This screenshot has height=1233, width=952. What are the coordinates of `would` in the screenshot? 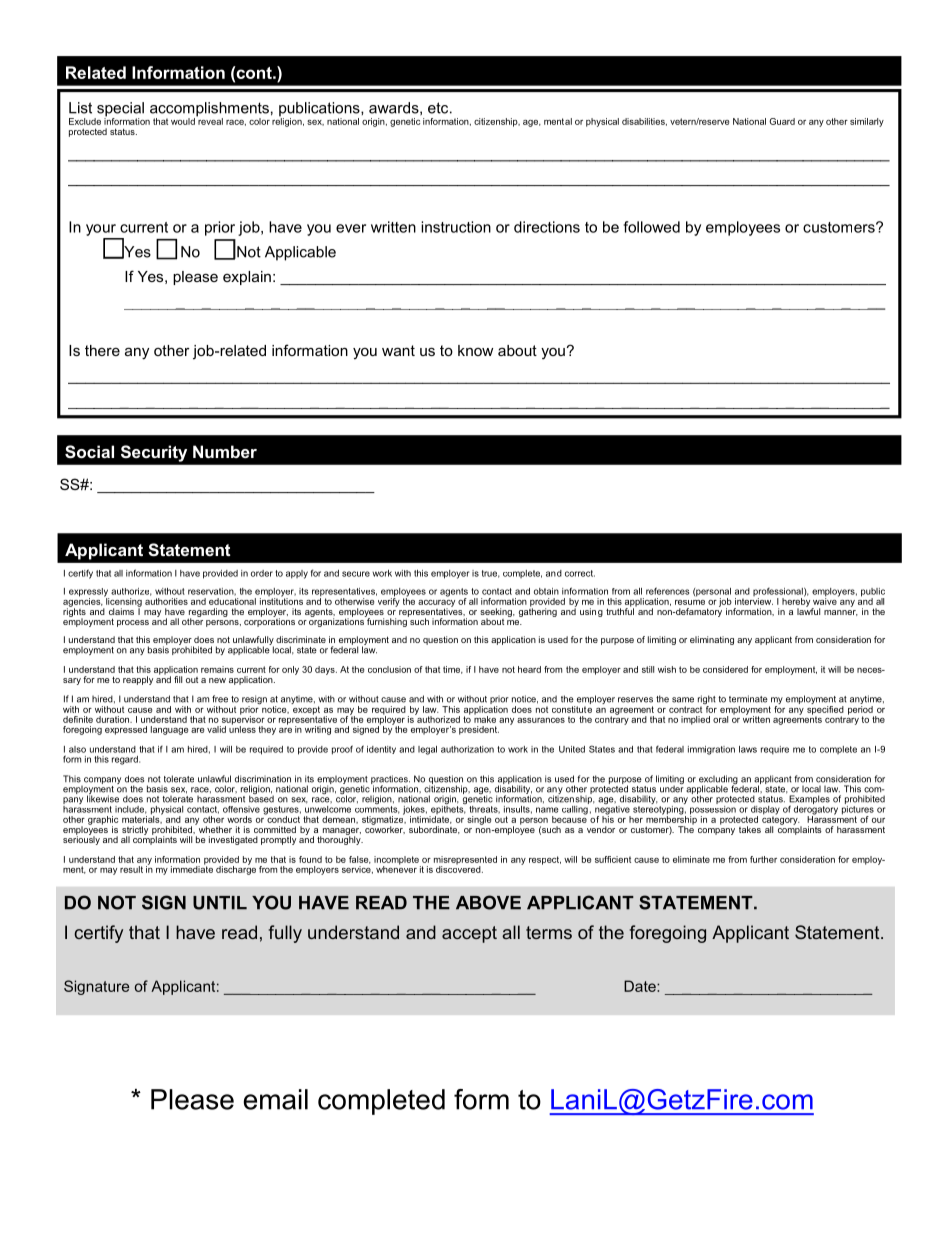 It's located at (183, 121).
